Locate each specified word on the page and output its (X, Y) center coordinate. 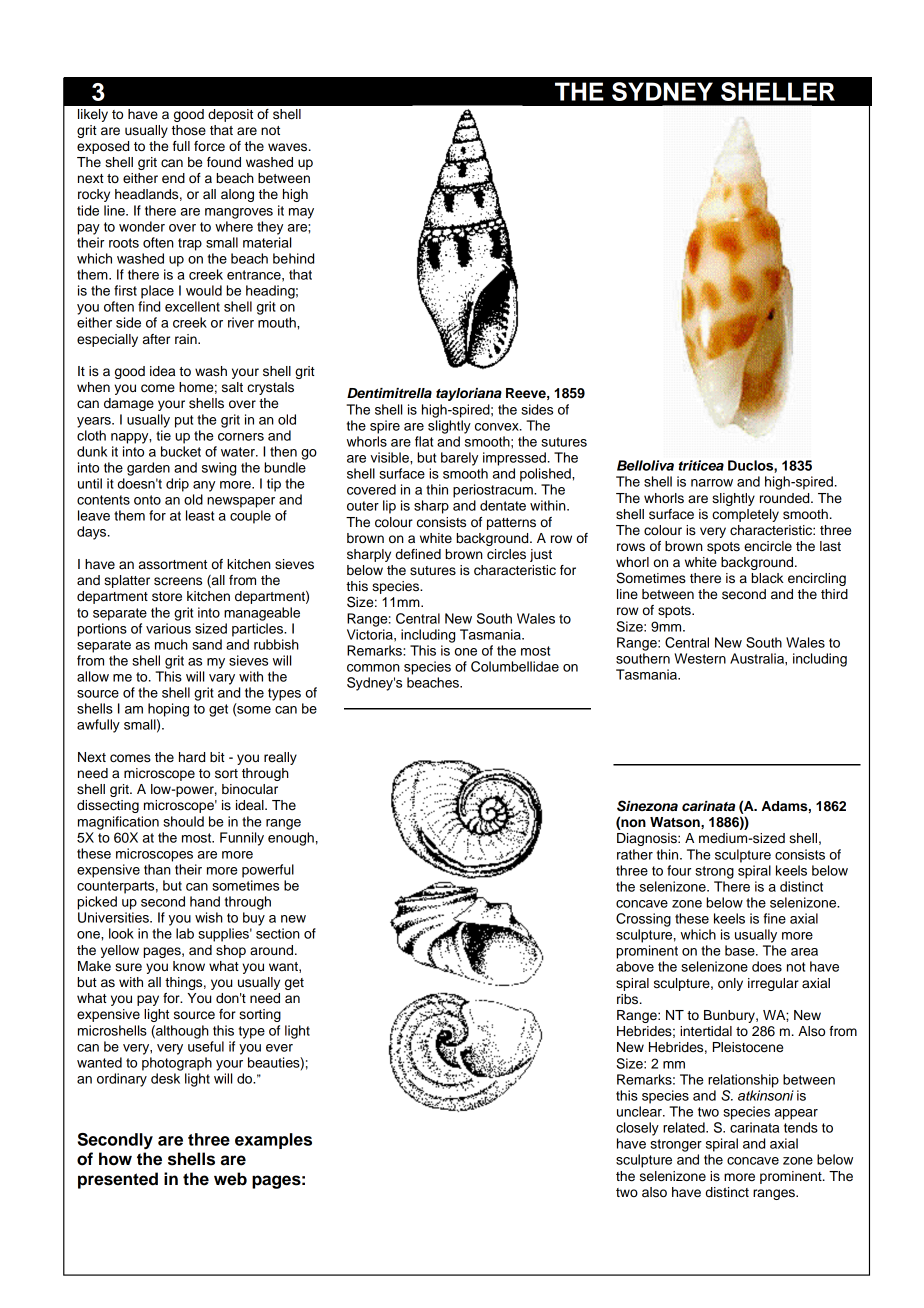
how (115, 1159)
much (171, 644)
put (184, 421)
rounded (786, 498)
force (209, 146)
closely (637, 1129)
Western (700, 658)
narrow (712, 483)
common (373, 668)
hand (205, 901)
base (741, 950)
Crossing (643, 920)
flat (424, 441)
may (301, 213)
